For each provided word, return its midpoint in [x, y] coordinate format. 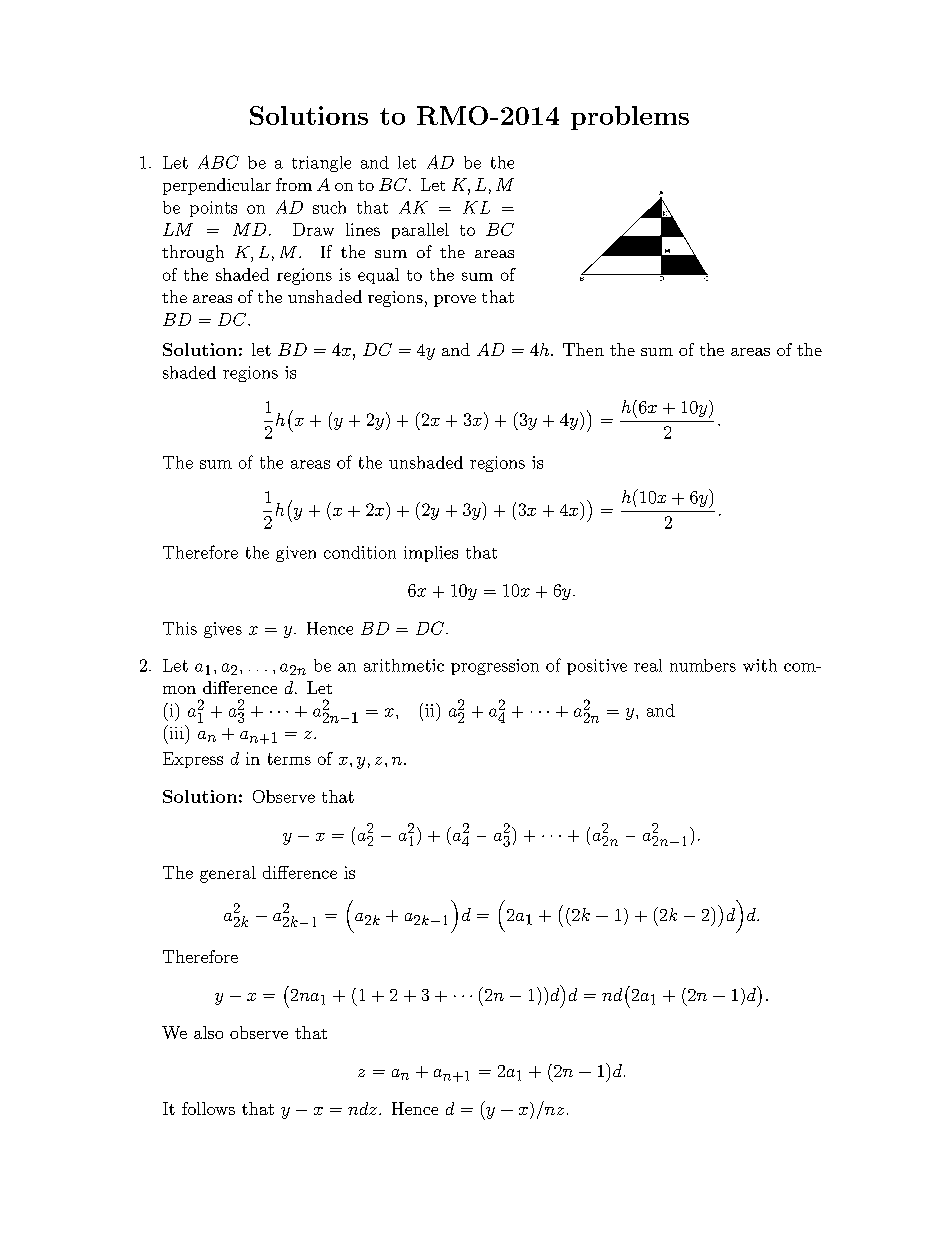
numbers [703, 665]
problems [630, 118]
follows [208, 1108]
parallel [420, 231]
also [208, 1032]
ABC [218, 162]
